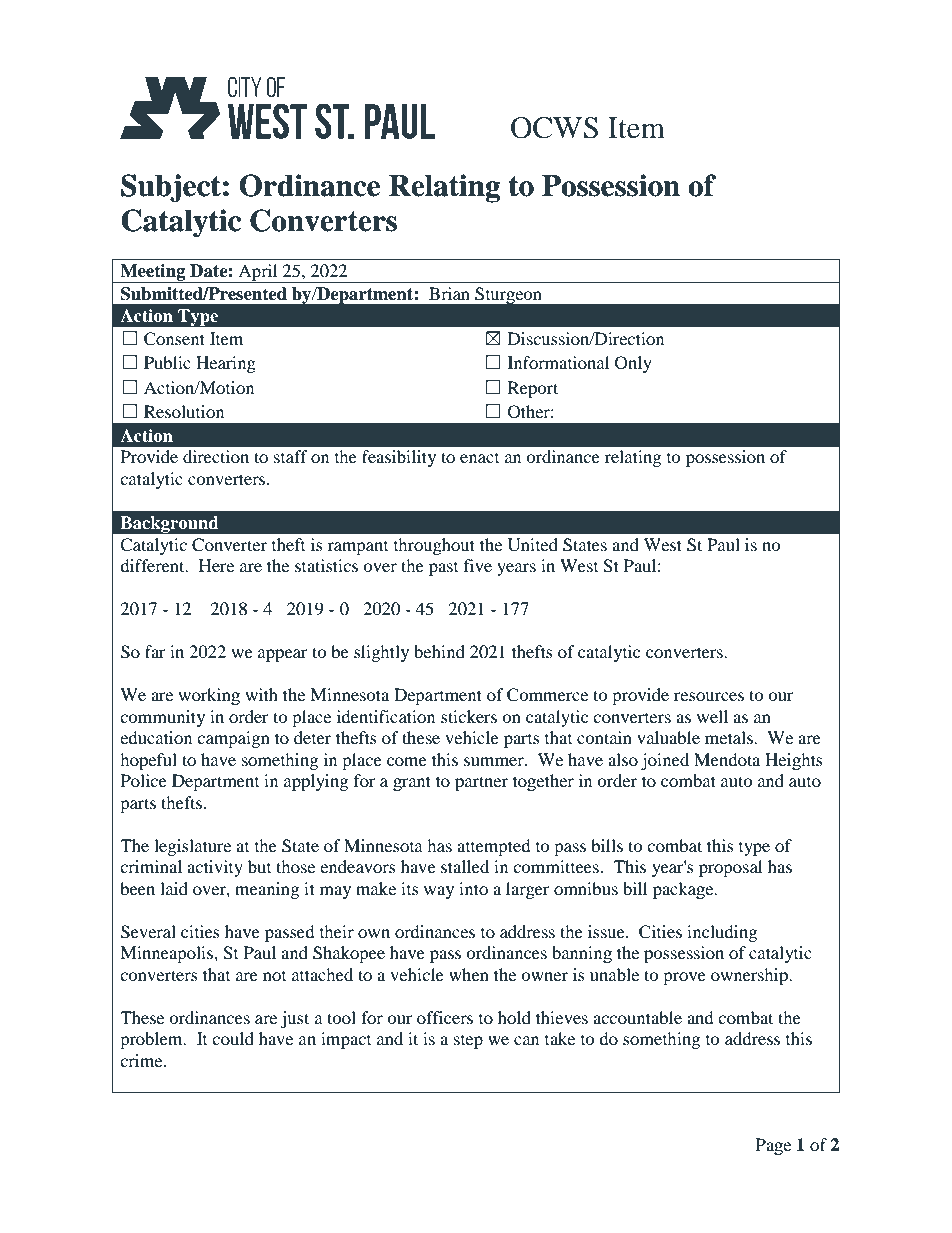  I want to click on Only, so click(633, 364).
